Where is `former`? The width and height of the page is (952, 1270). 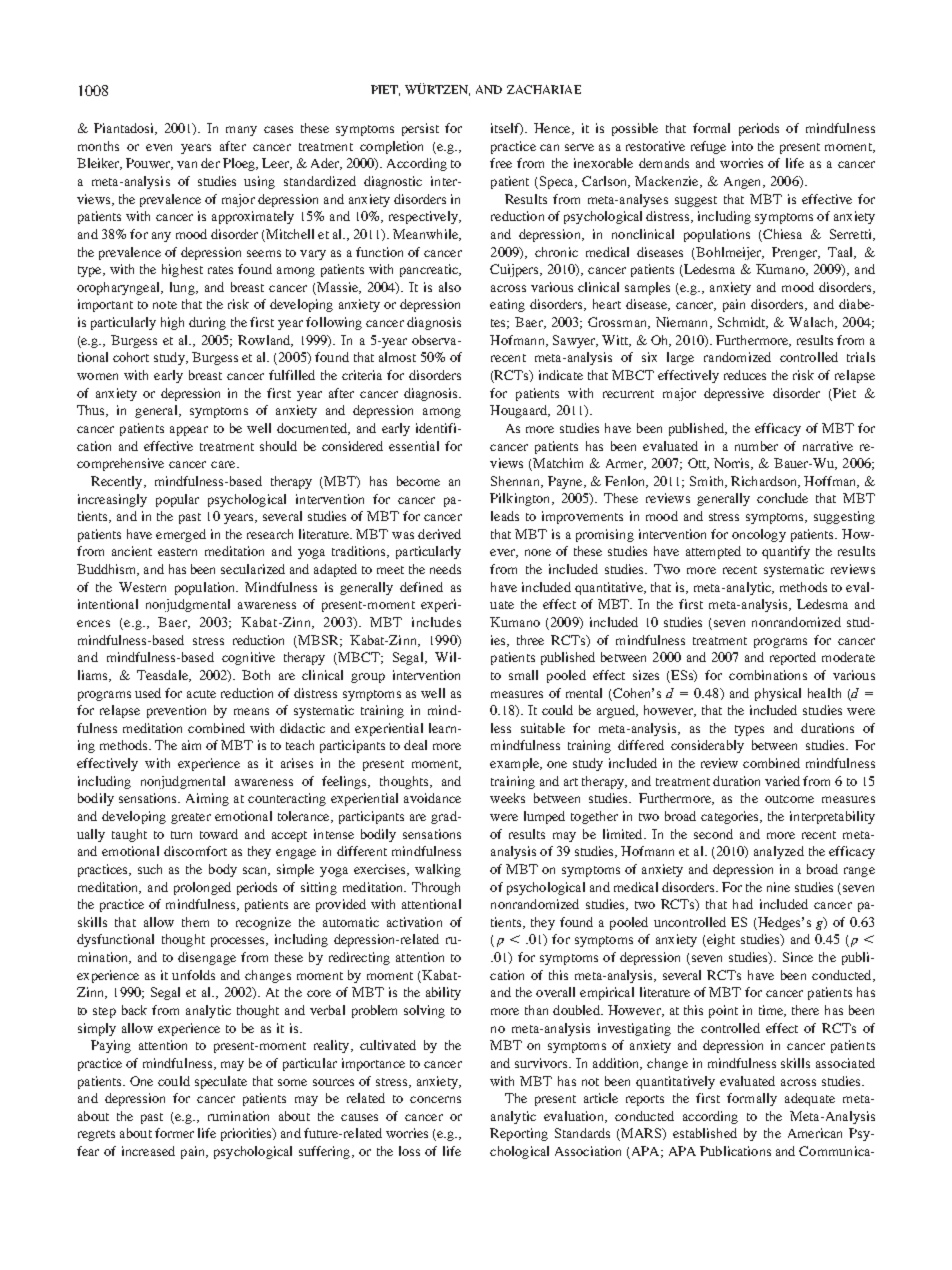 former is located at coordinates (174, 1133).
